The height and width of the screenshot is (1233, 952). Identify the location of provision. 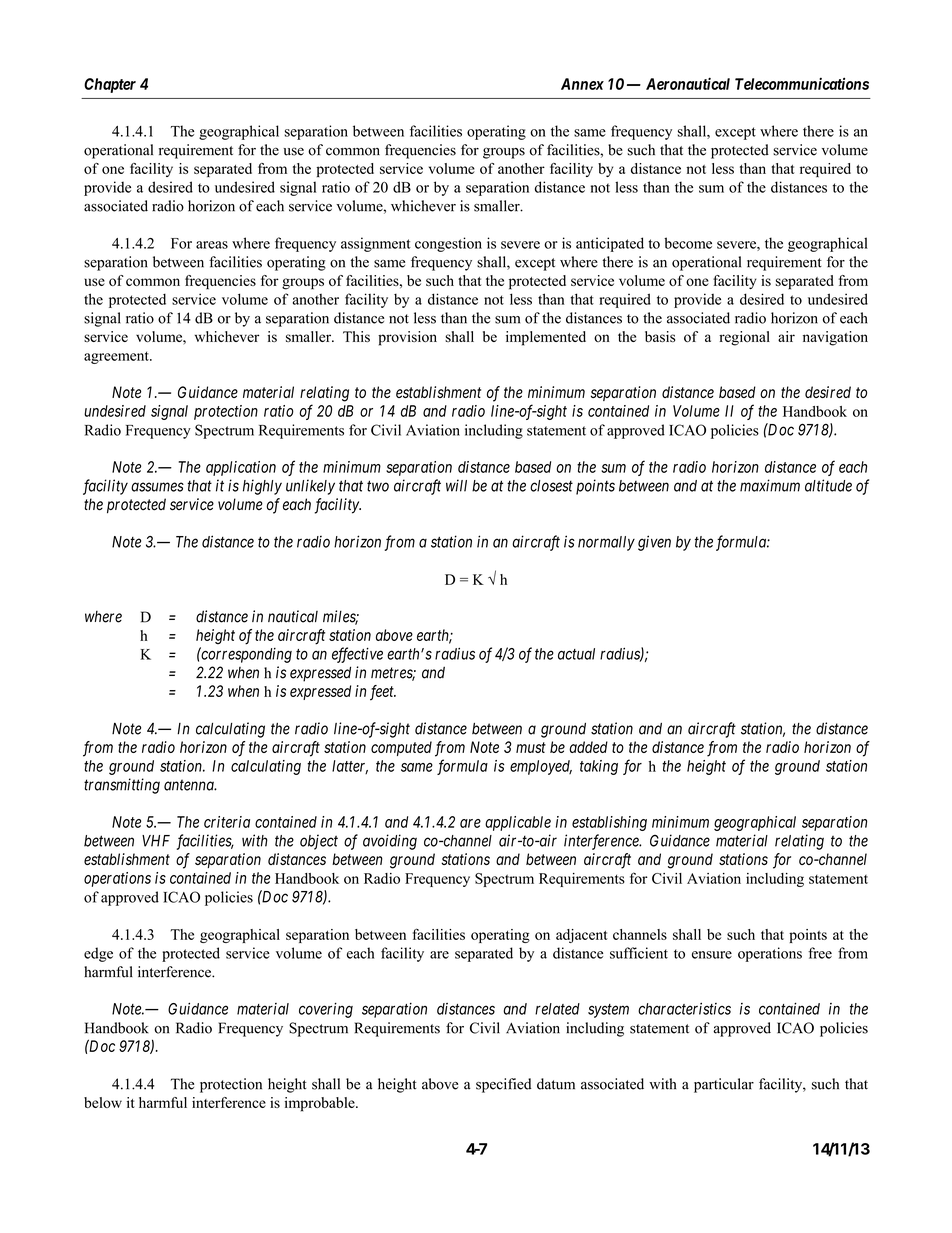
(407, 338).
